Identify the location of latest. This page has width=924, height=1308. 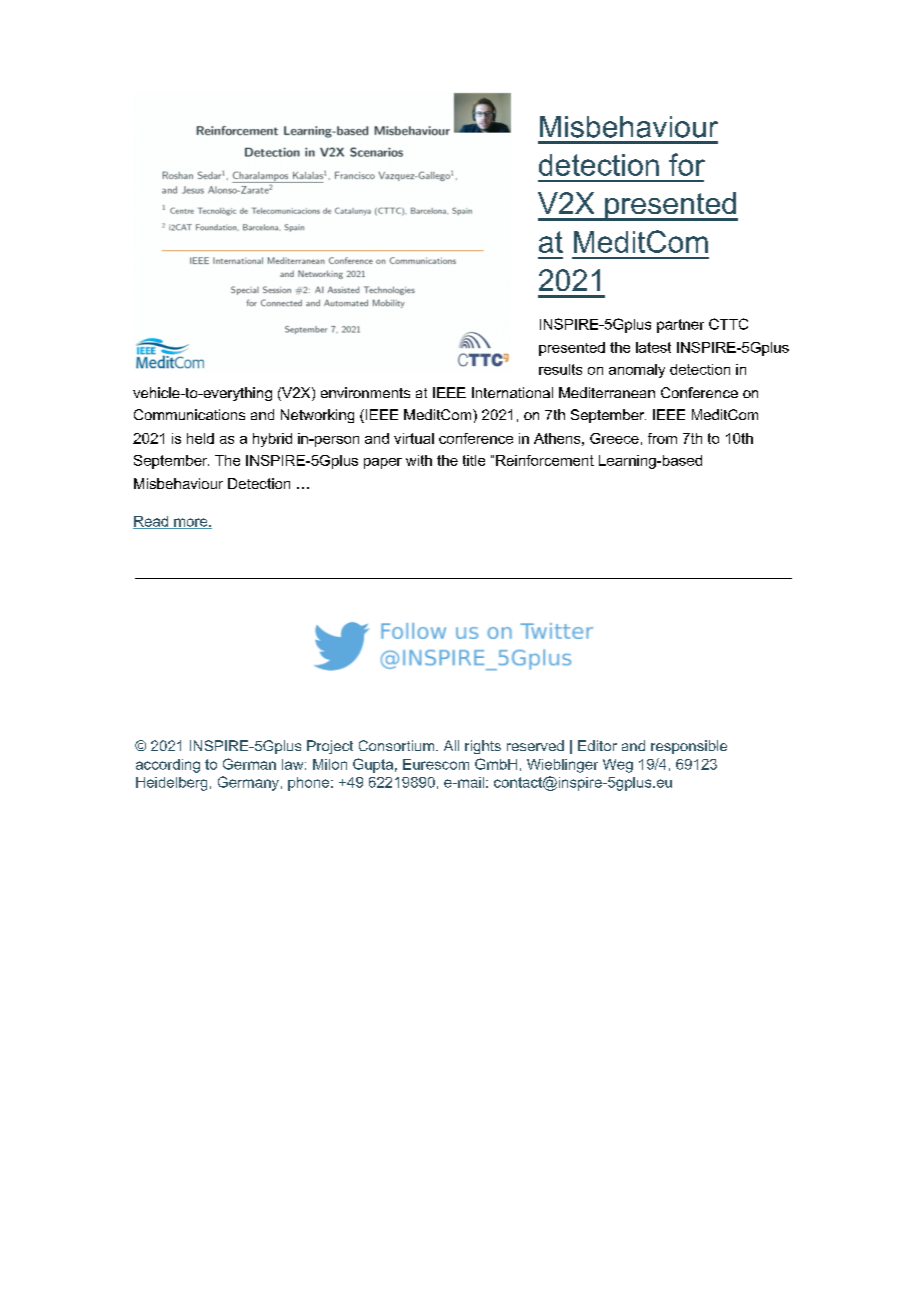
(653, 347).
